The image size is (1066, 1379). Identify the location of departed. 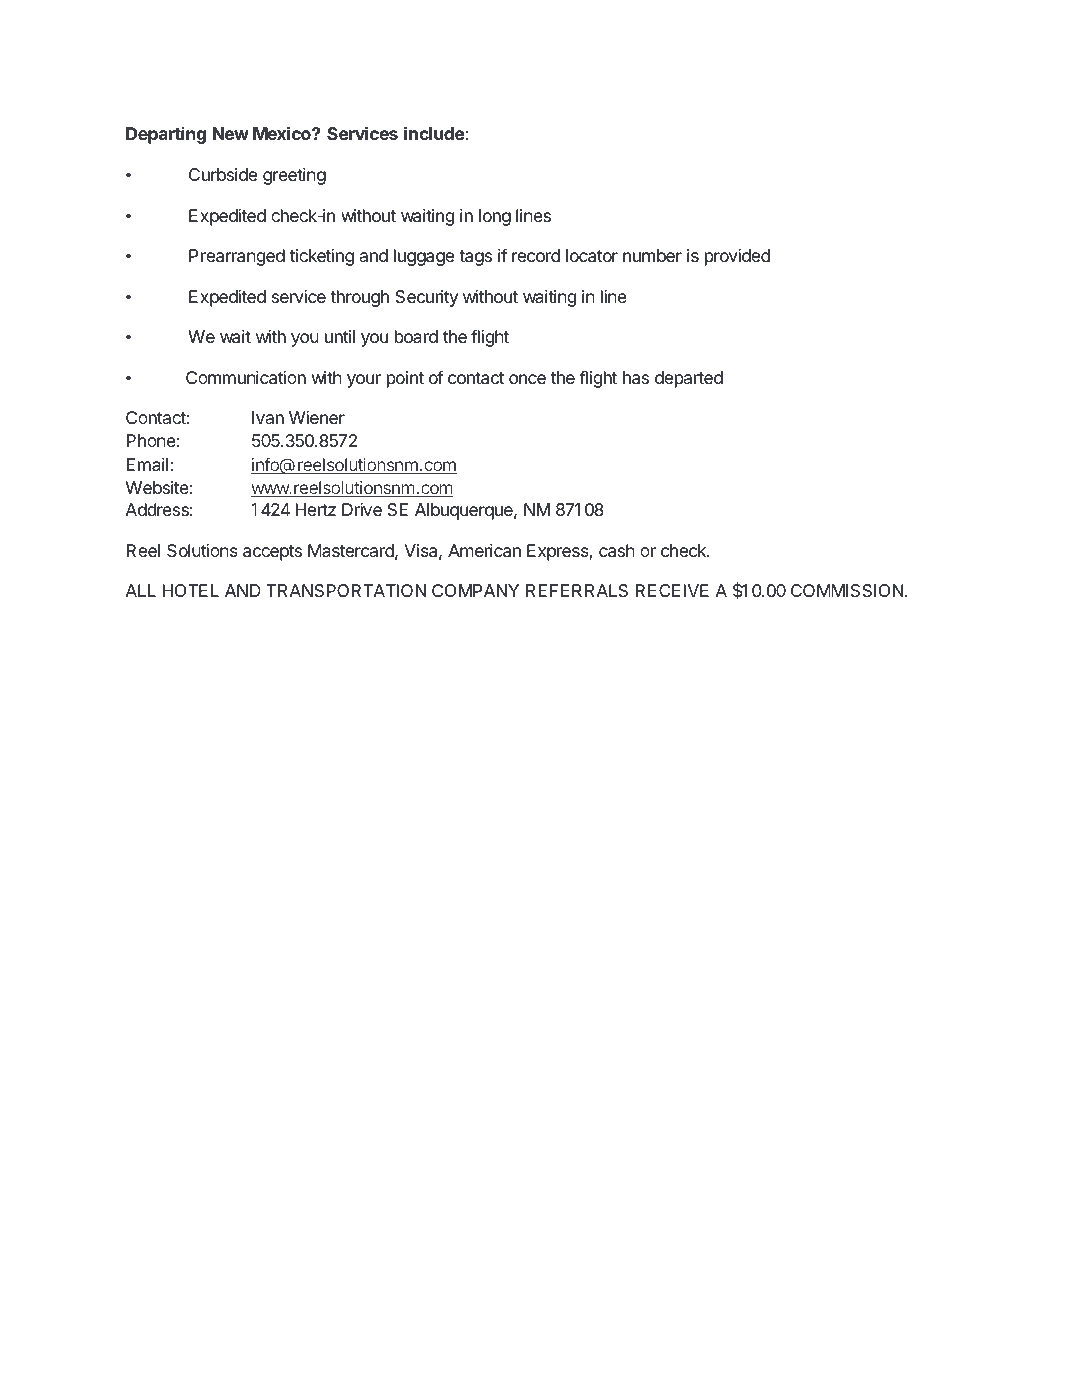
(689, 379).
